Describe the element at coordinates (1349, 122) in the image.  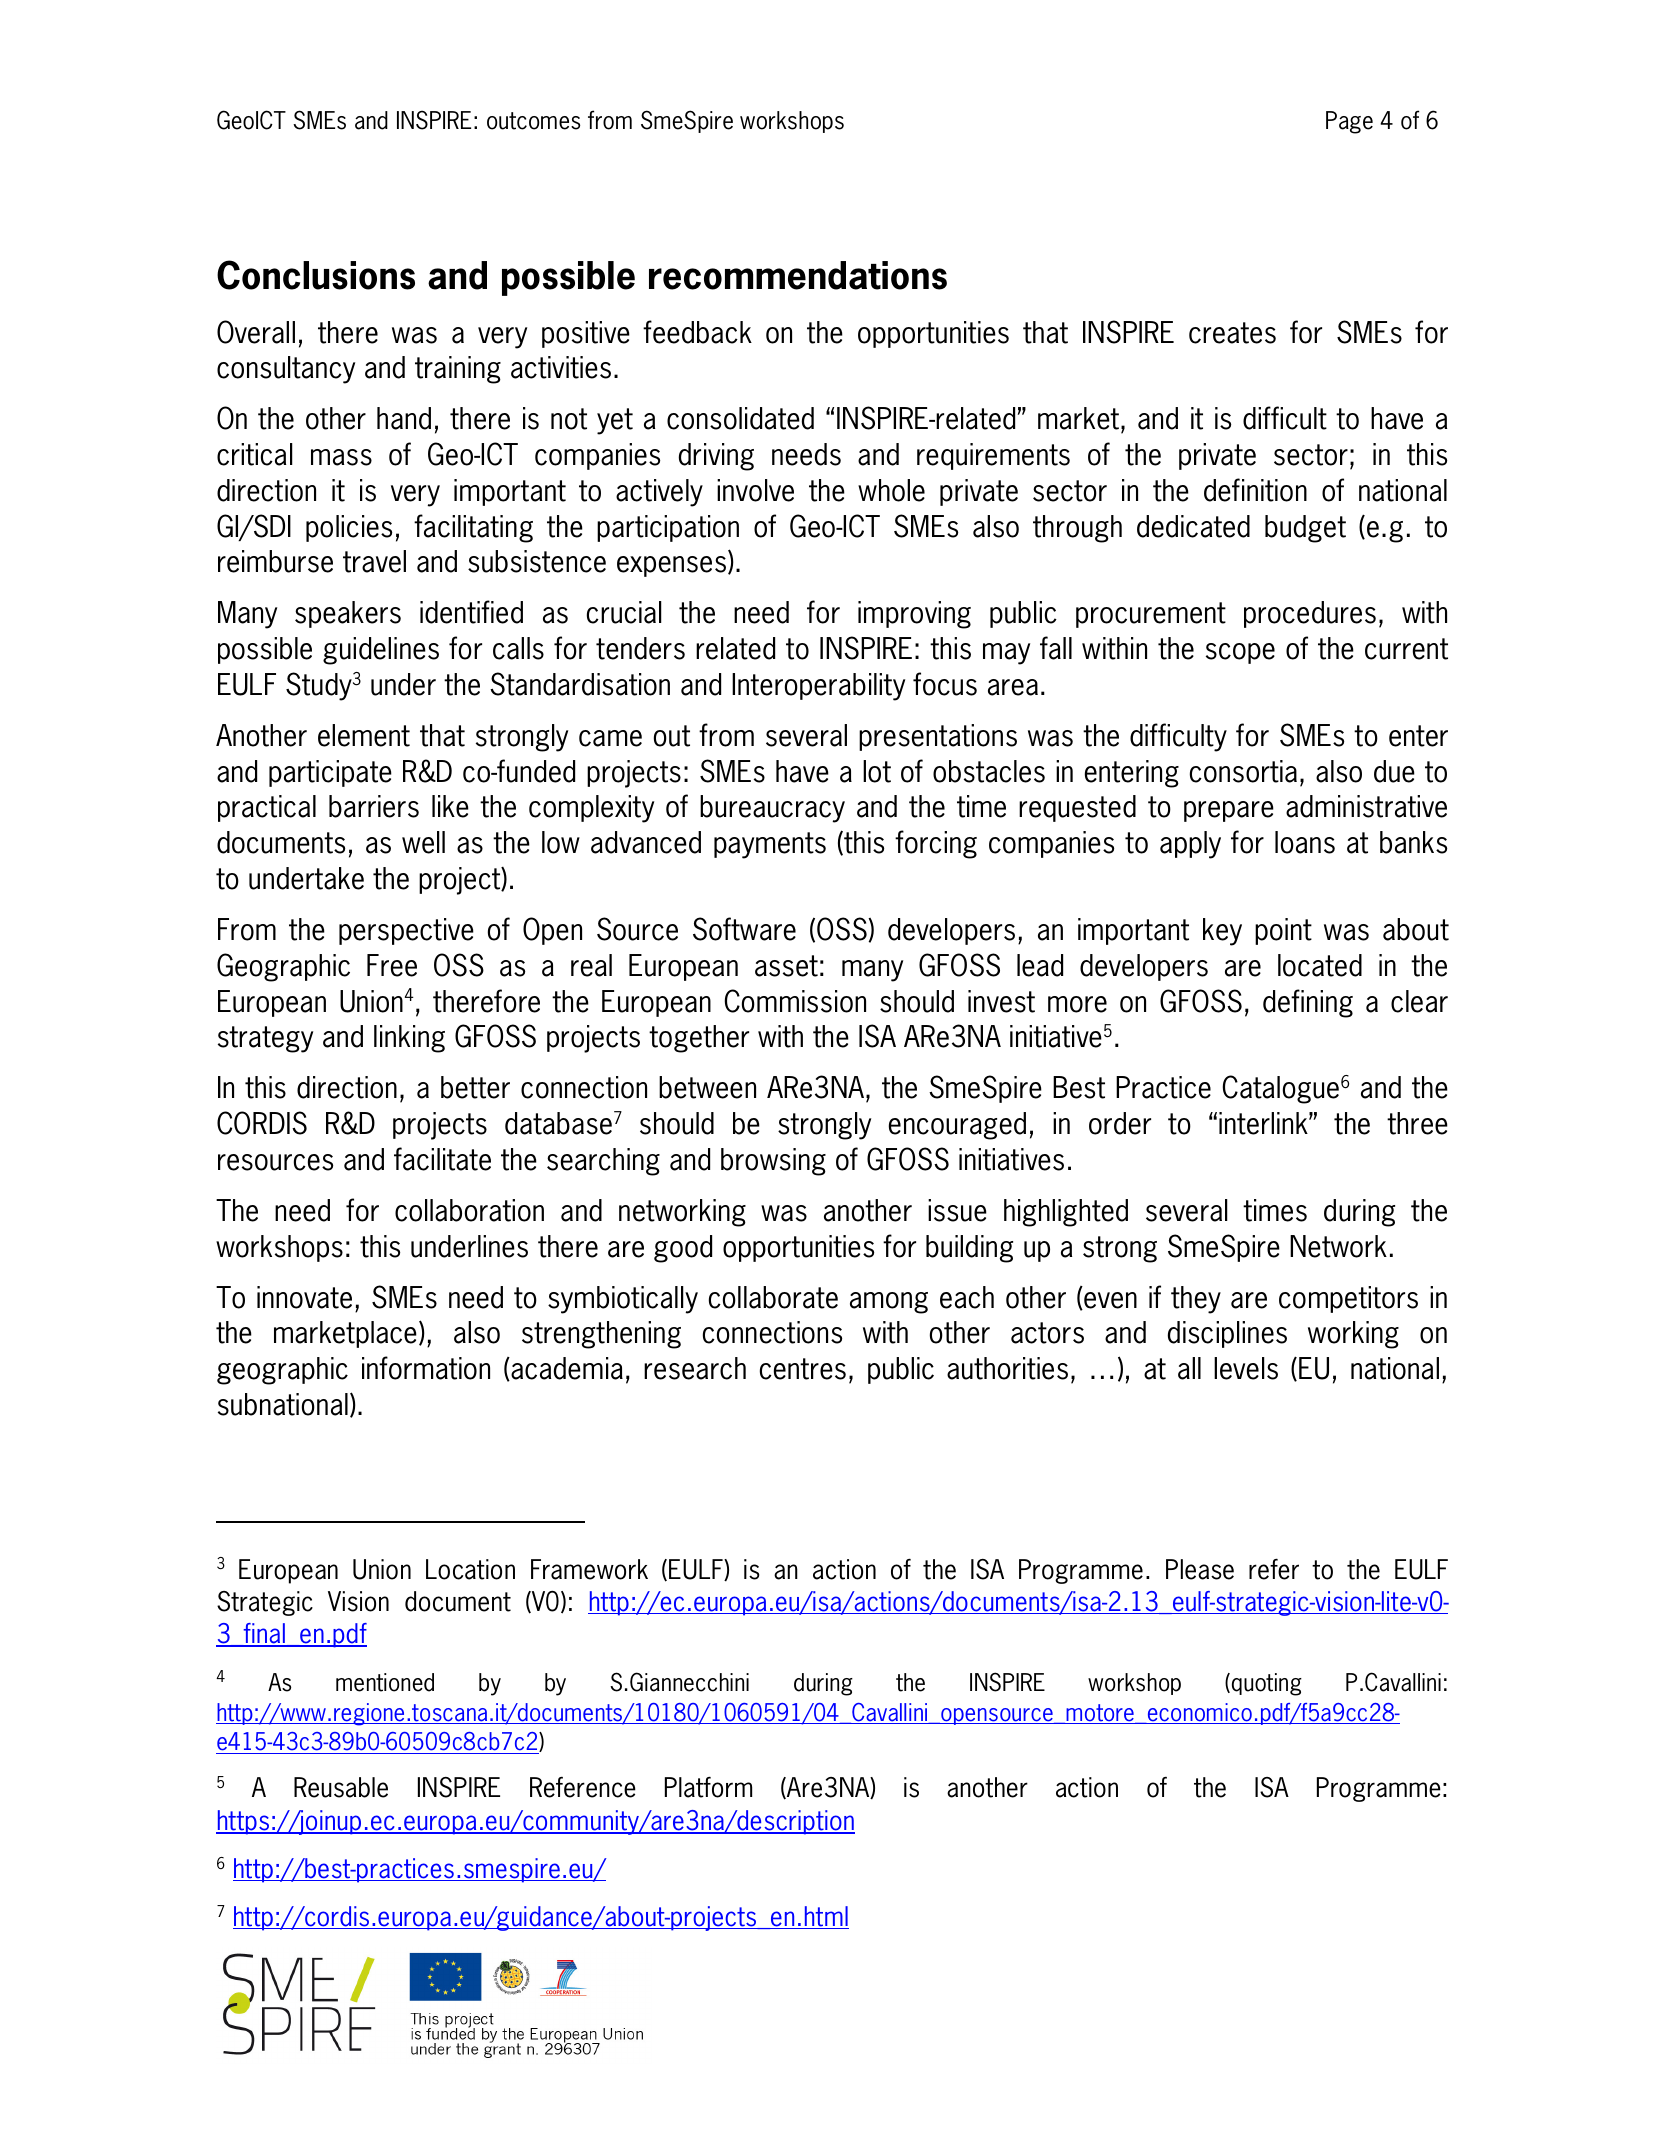
I see `Page` at that location.
